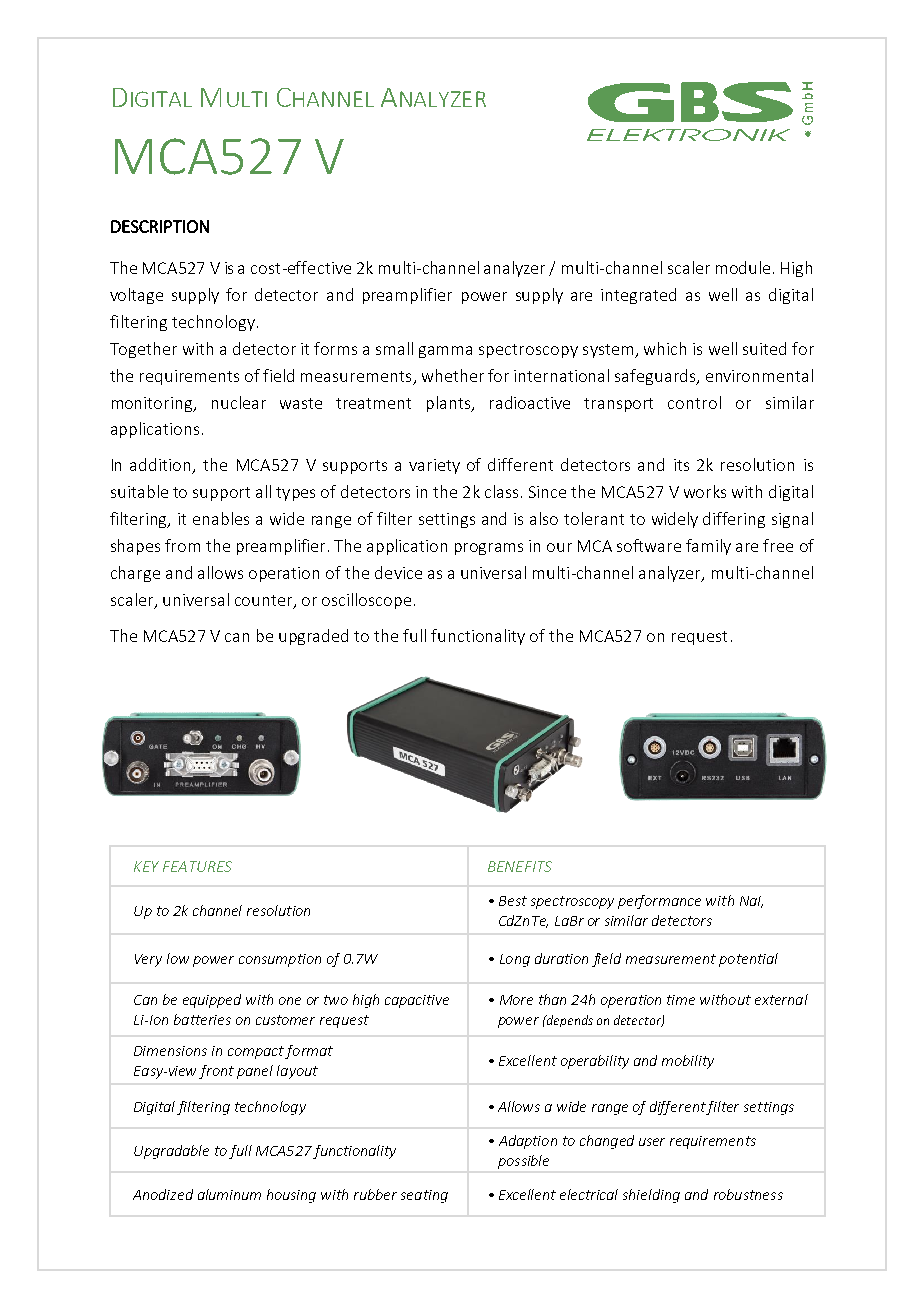 This image has height=1308, width=924. Describe the element at coordinates (313, 637) in the image. I see `upgraded` at that location.
